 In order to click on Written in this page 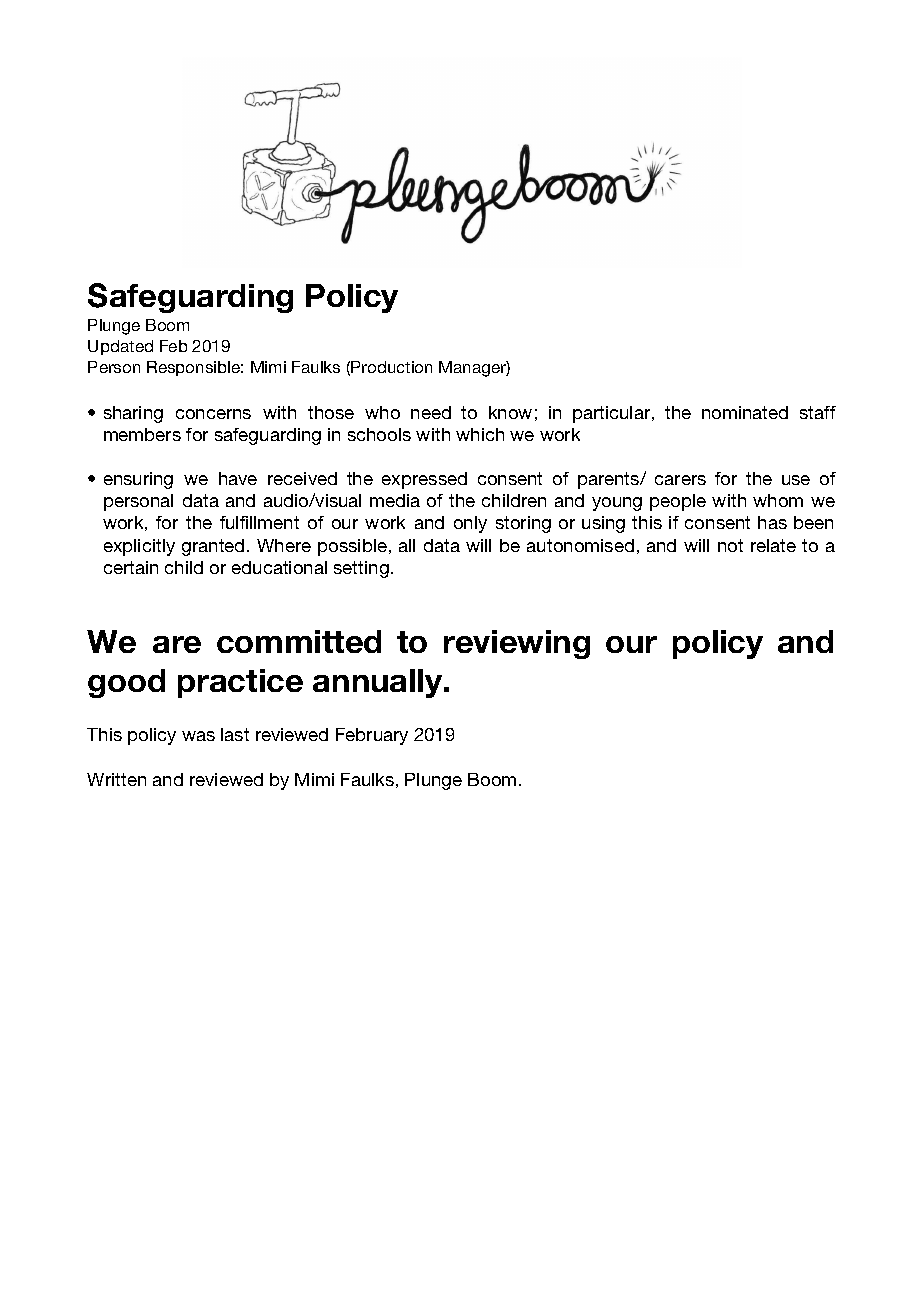, I will do `click(116, 779)`.
